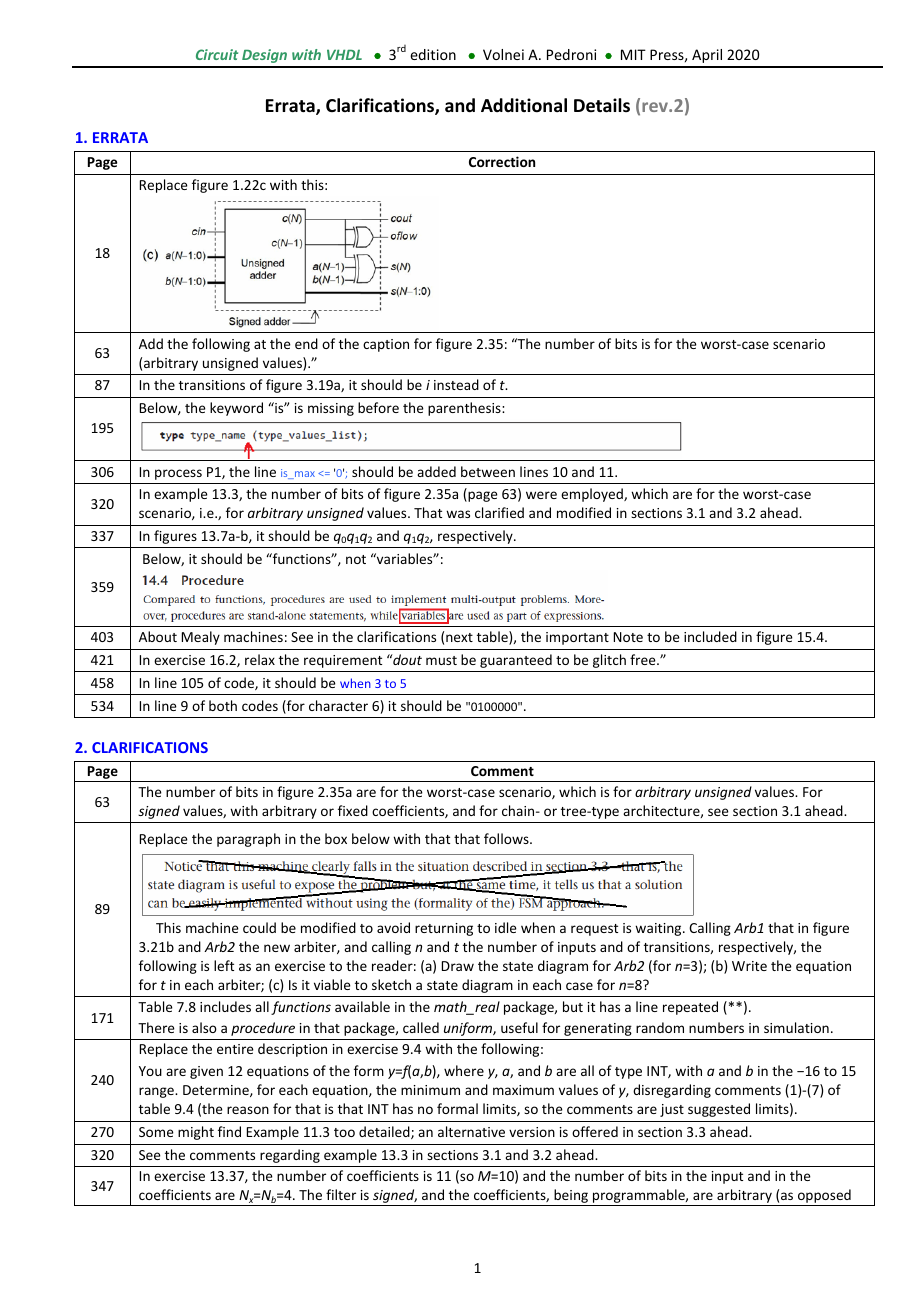 The image size is (924, 1308). Describe the element at coordinates (229, 1131) in the page. I see `find` at that location.
